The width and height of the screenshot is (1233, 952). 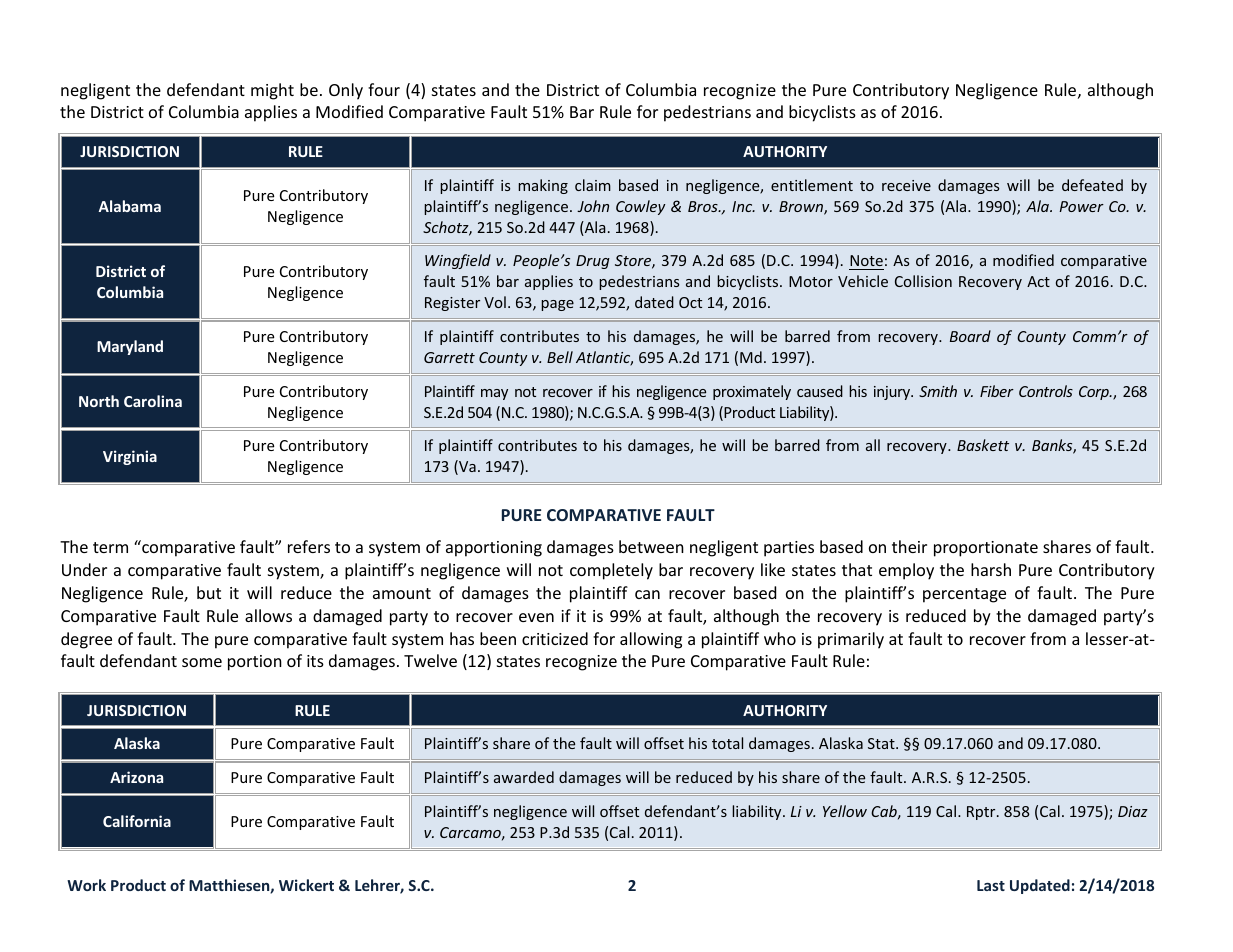 What do you see at coordinates (593, 185) in the screenshot?
I see `claim` at bounding box center [593, 185].
